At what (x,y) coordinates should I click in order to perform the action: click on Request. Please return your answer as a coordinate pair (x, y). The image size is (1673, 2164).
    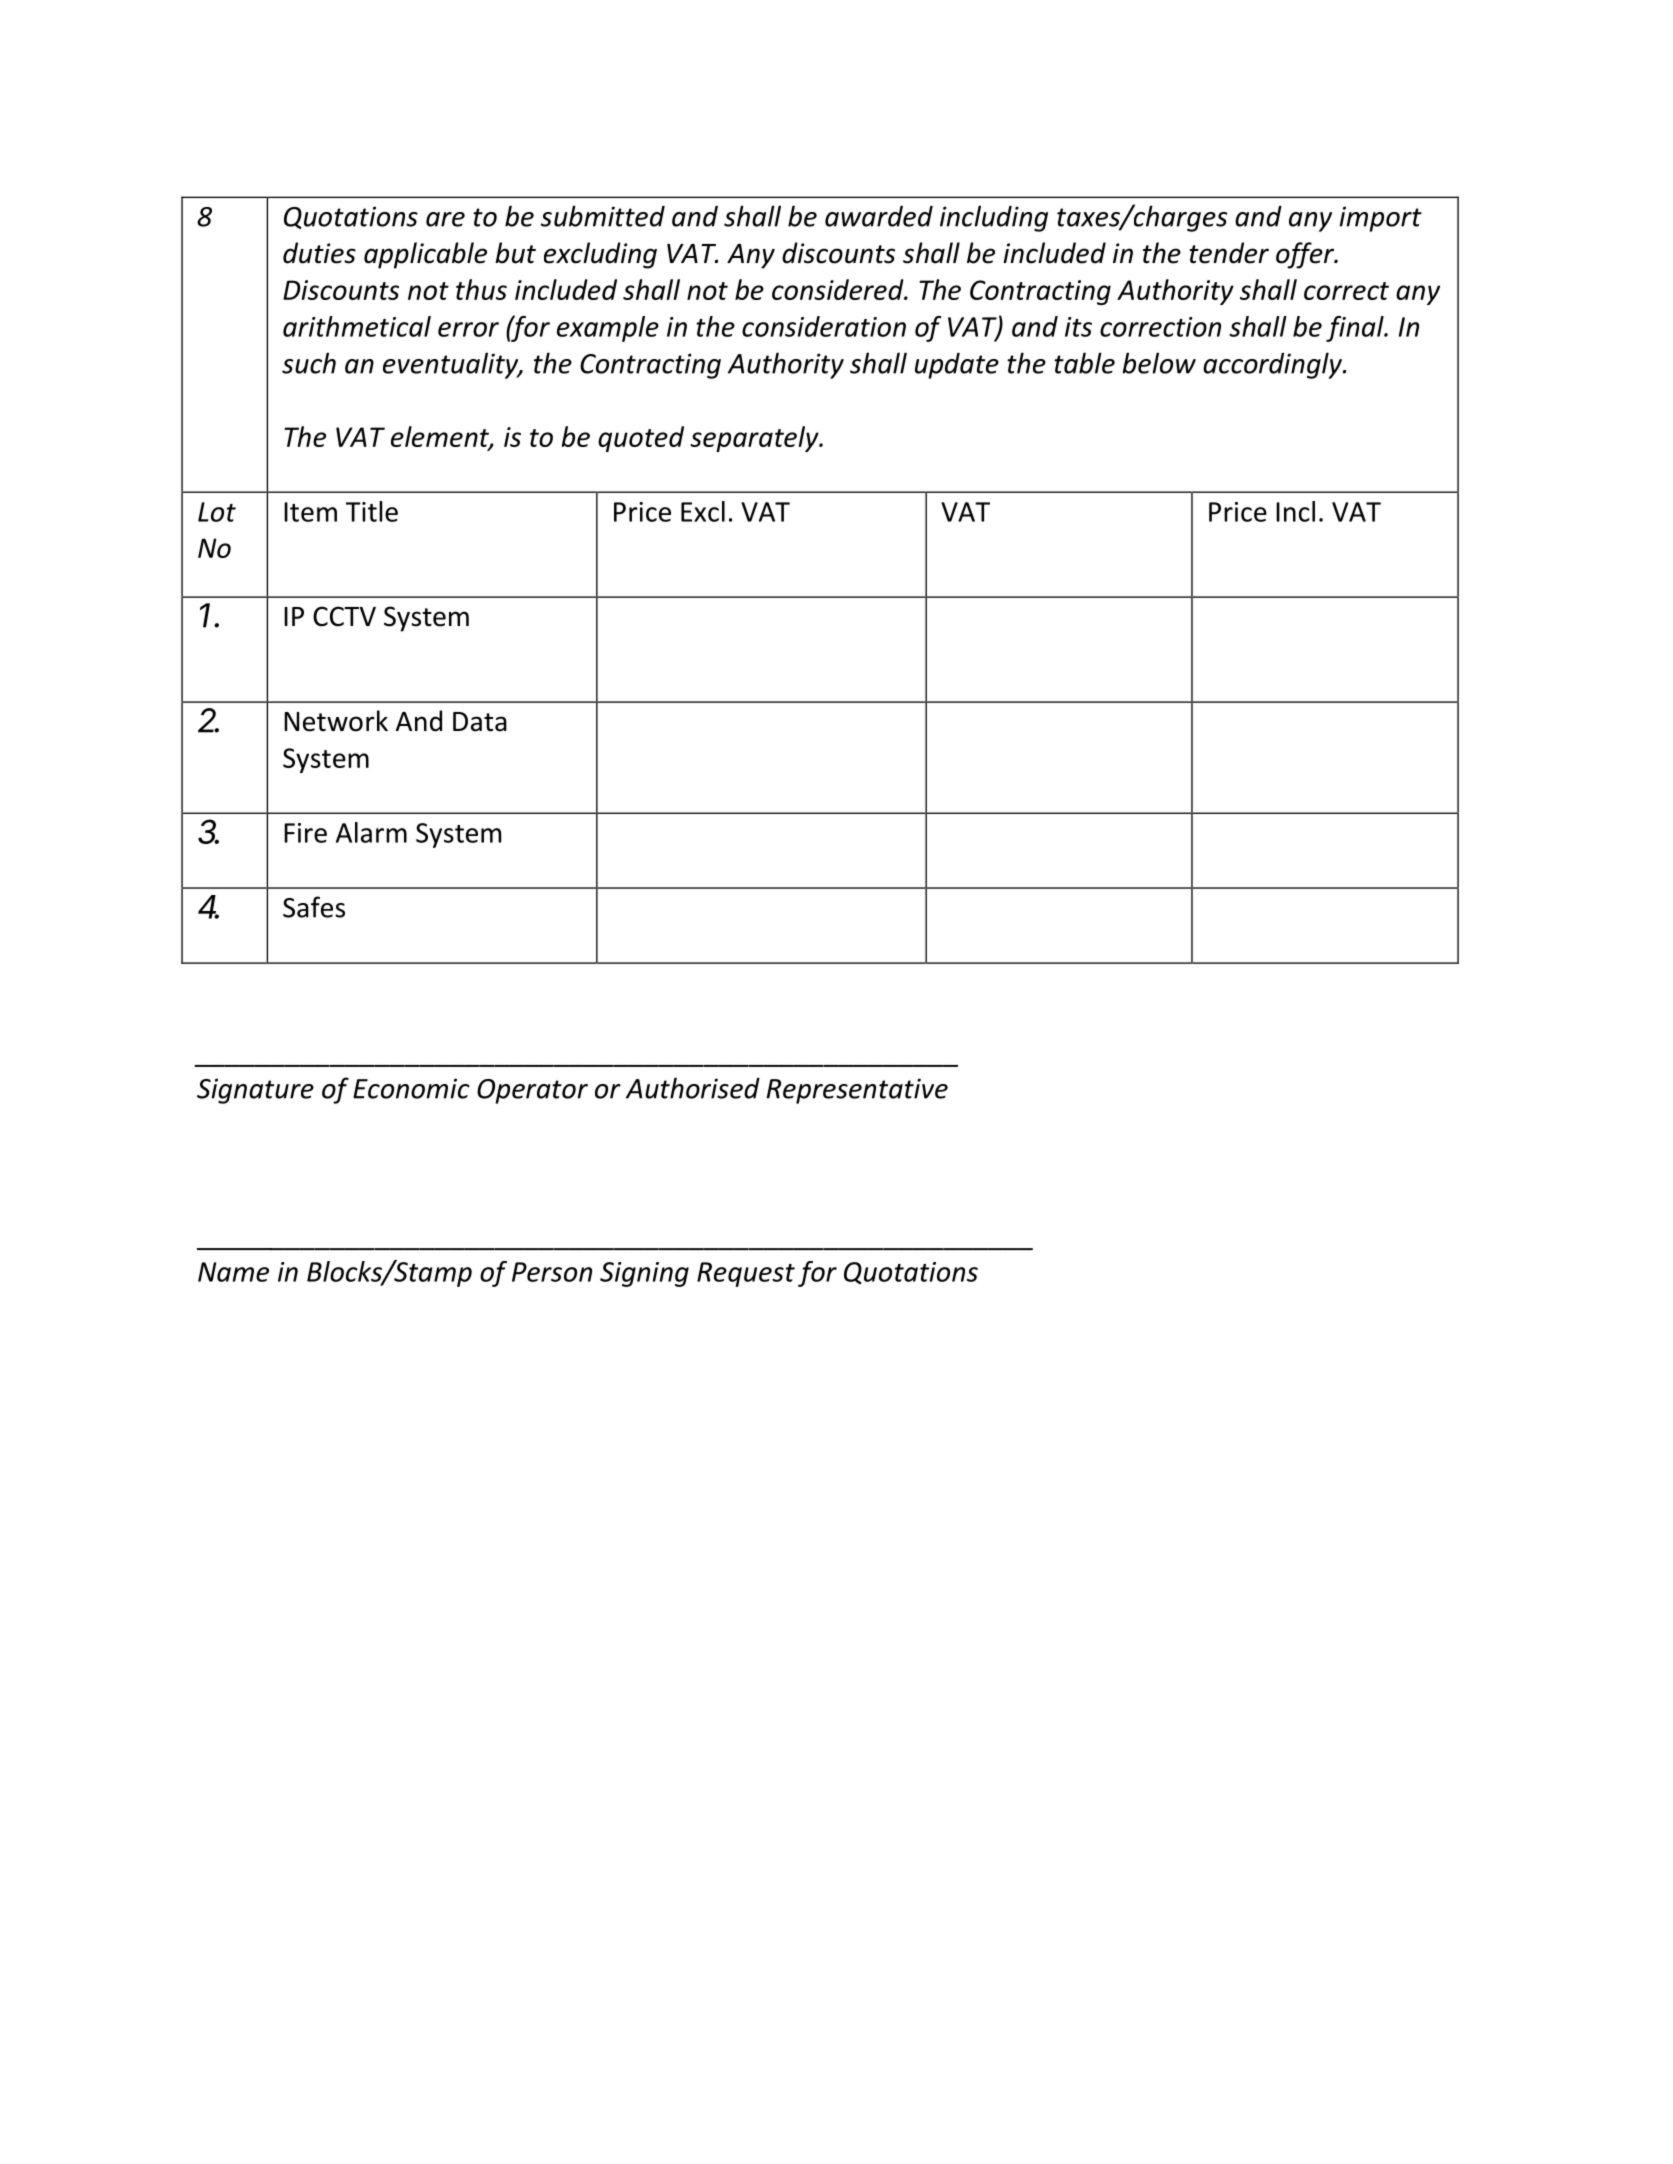
    Looking at the image, I should click on (746, 1274).
